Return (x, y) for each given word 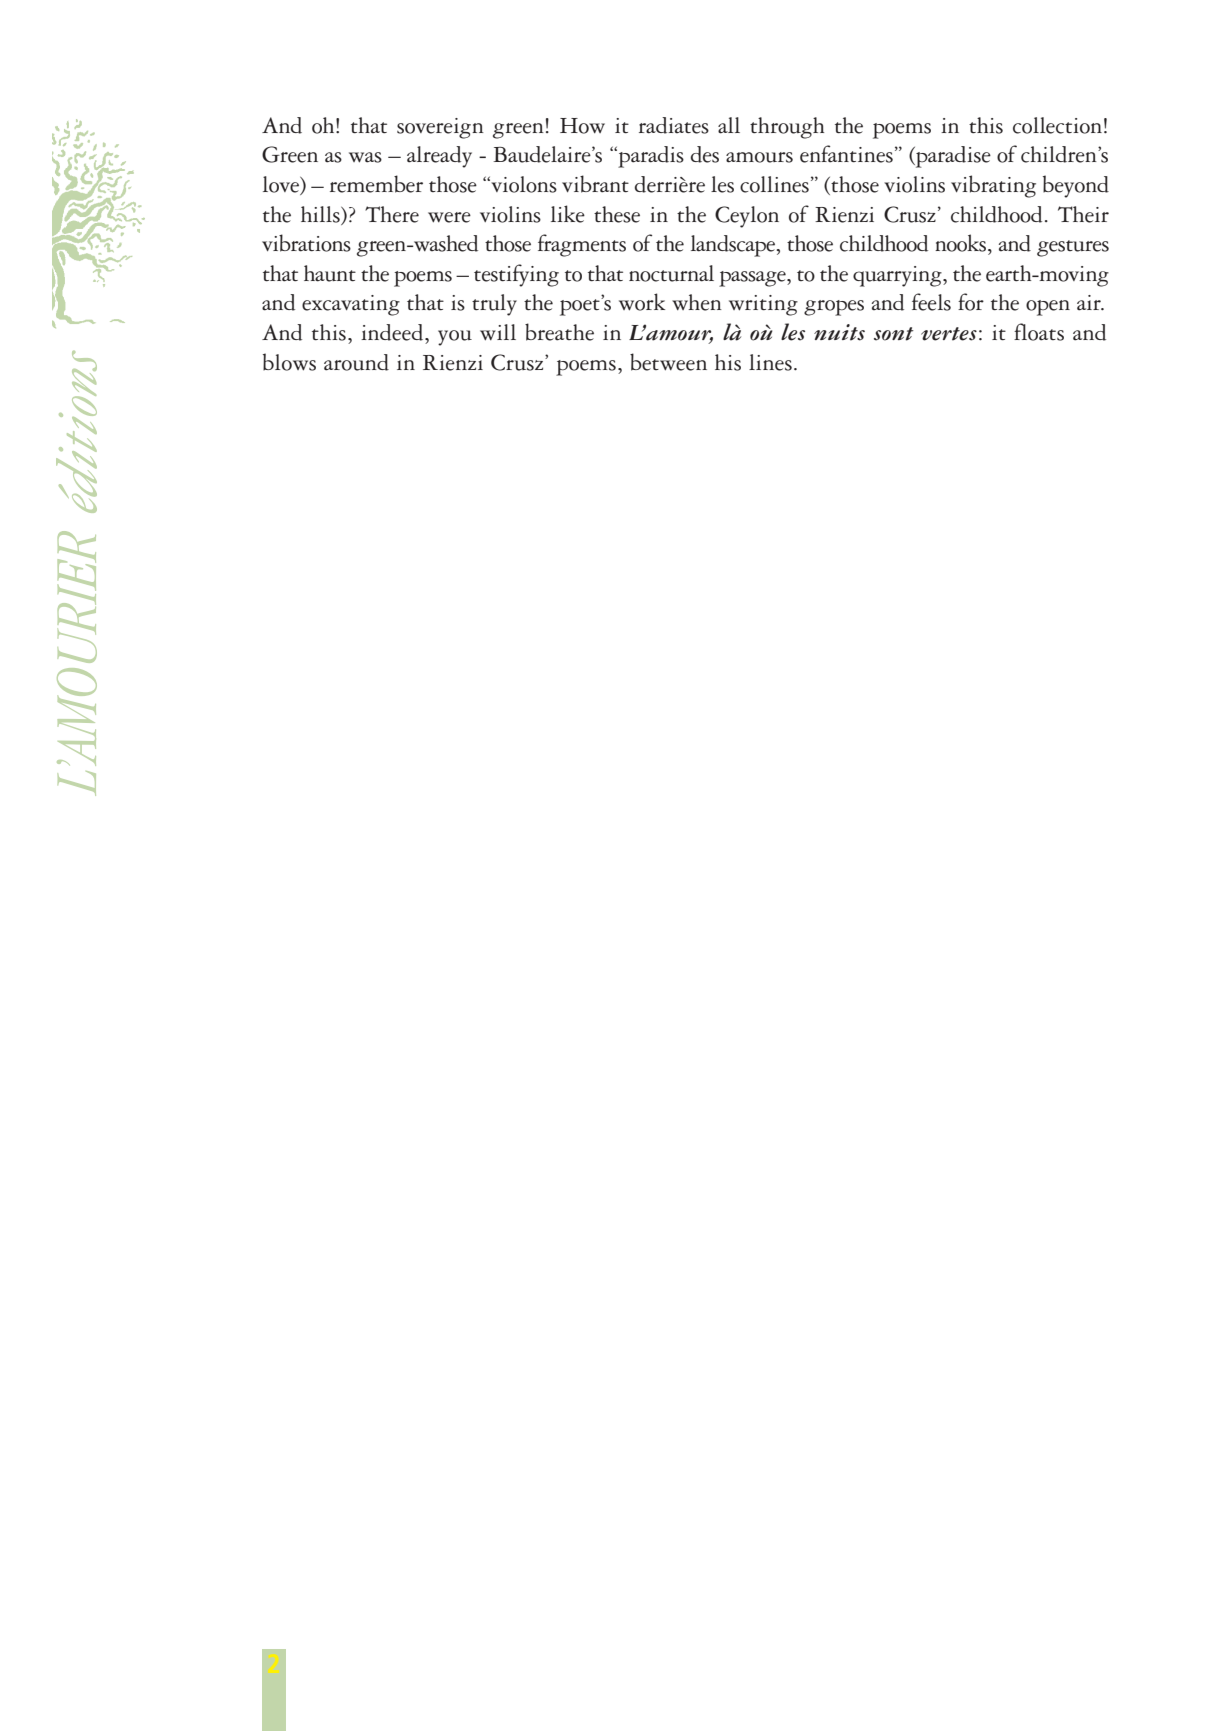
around (356, 362)
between (668, 362)
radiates (674, 125)
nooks (962, 243)
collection (1057, 125)
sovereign (440, 128)
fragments (582, 245)
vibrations (306, 243)
